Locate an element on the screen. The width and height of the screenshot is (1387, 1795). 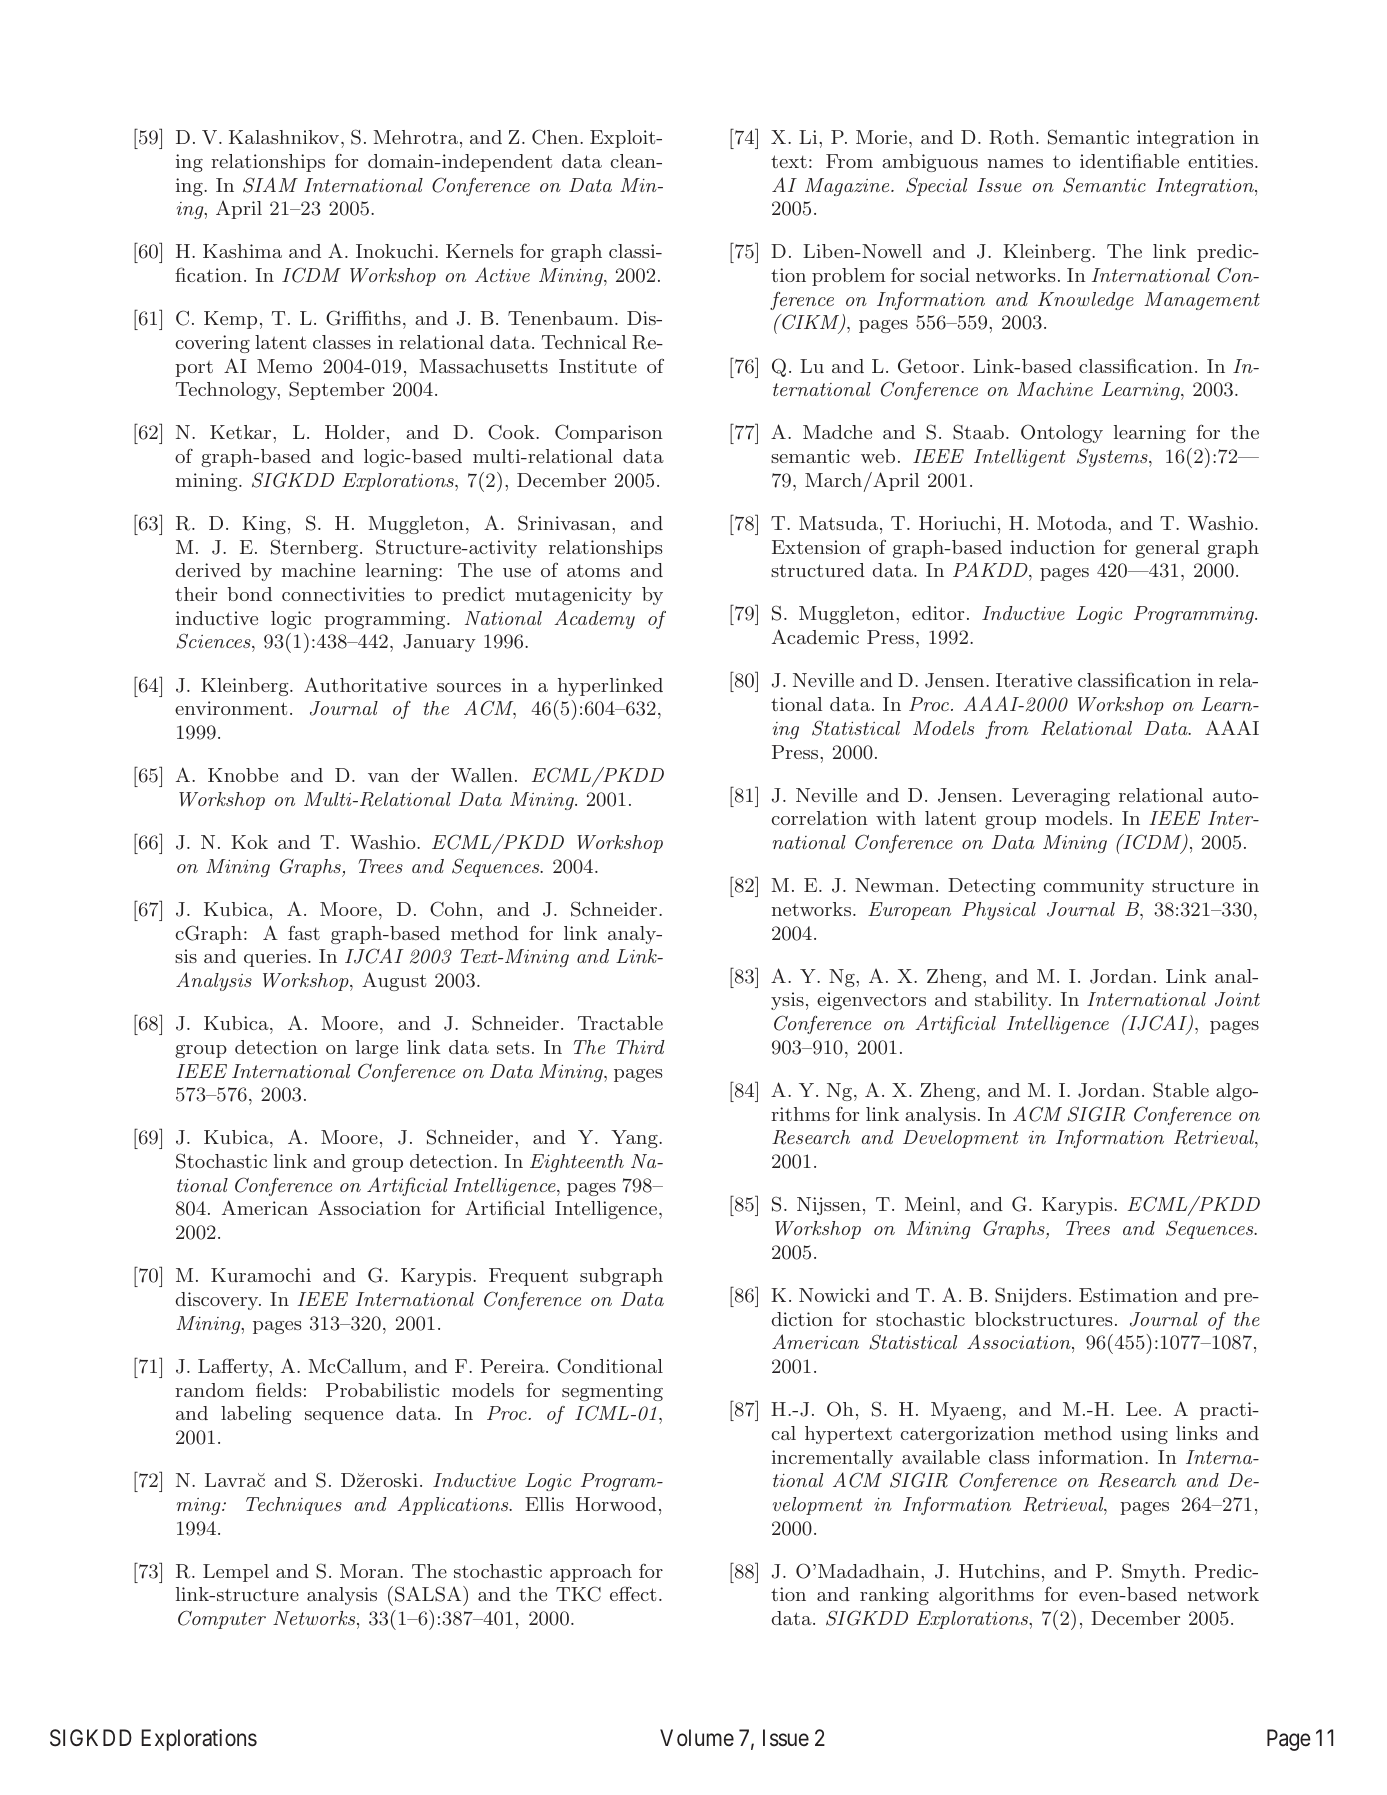
segmenting is located at coordinates (612, 1392).
